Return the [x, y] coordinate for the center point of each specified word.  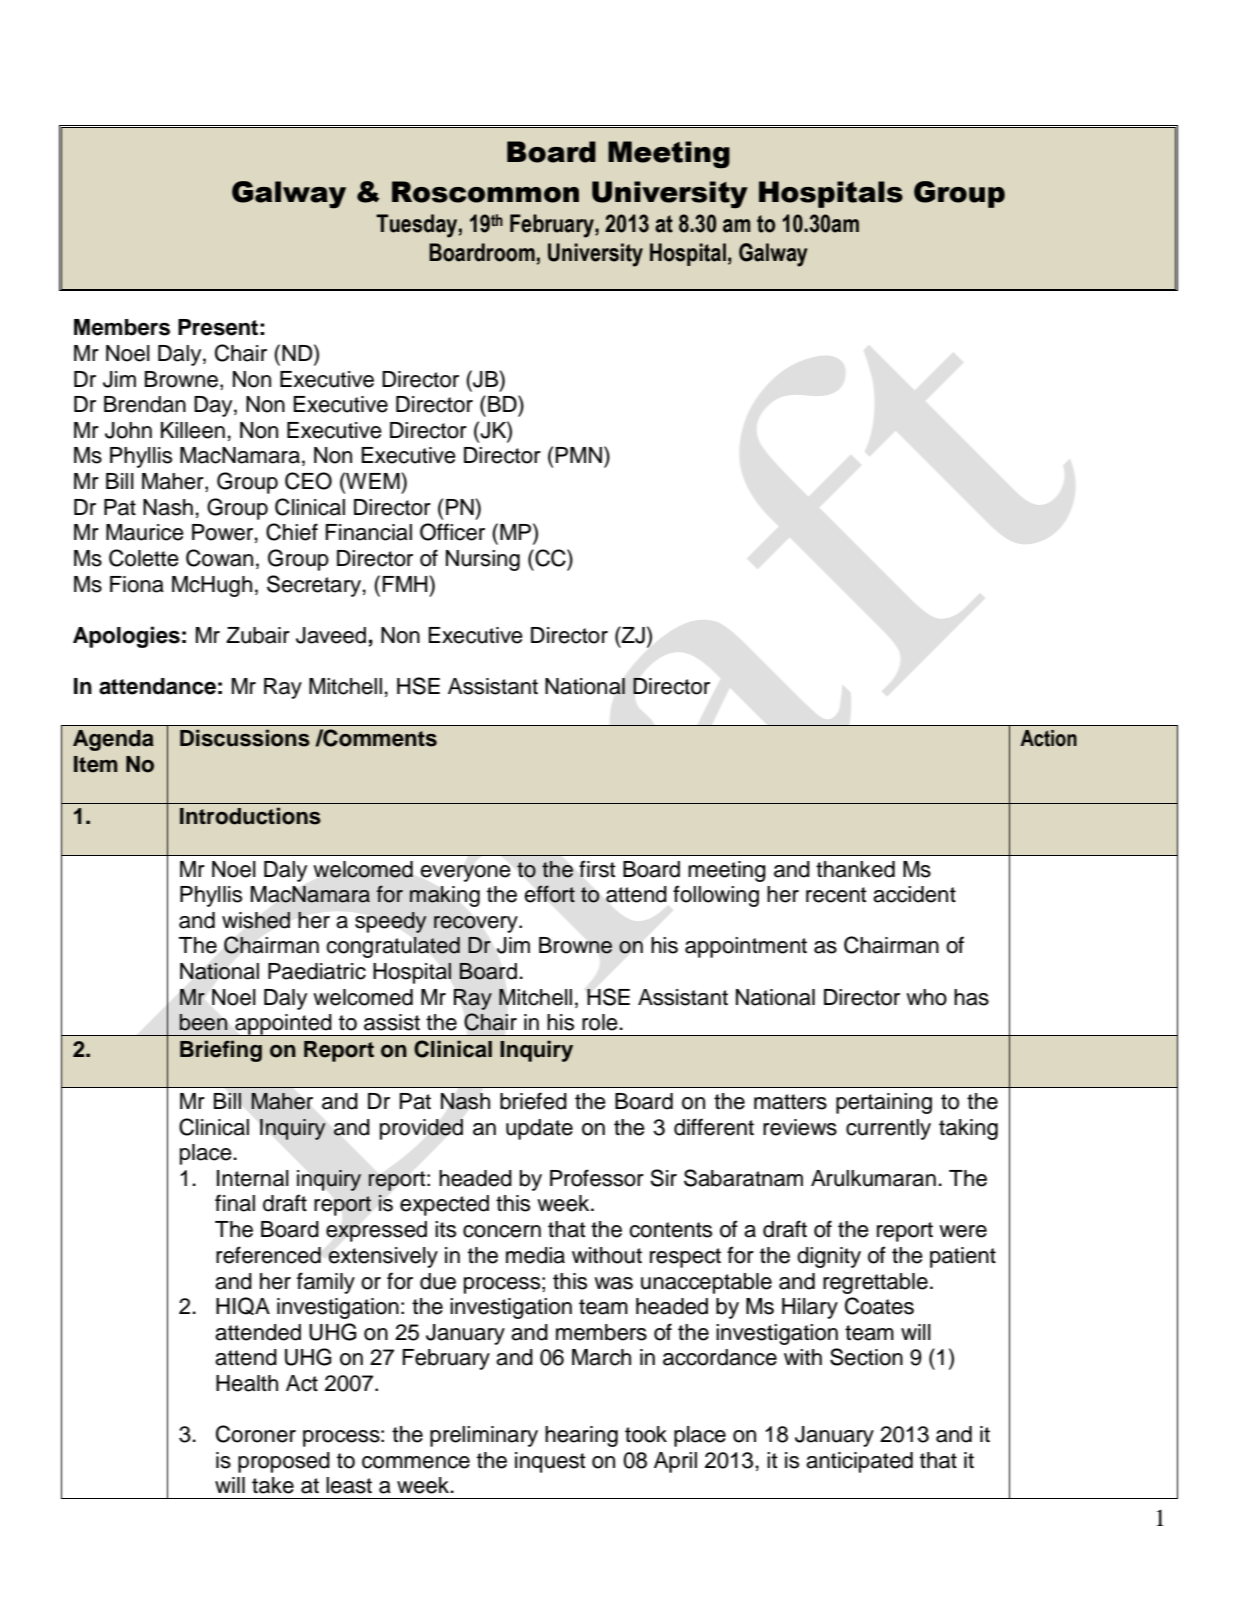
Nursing [483, 560]
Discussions [245, 738]
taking [968, 1129]
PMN [578, 455]
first [597, 869]
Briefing [221, 1051]
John [128, 430]
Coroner [256, 1434]
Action [1048, 738]
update [539, 1129]
